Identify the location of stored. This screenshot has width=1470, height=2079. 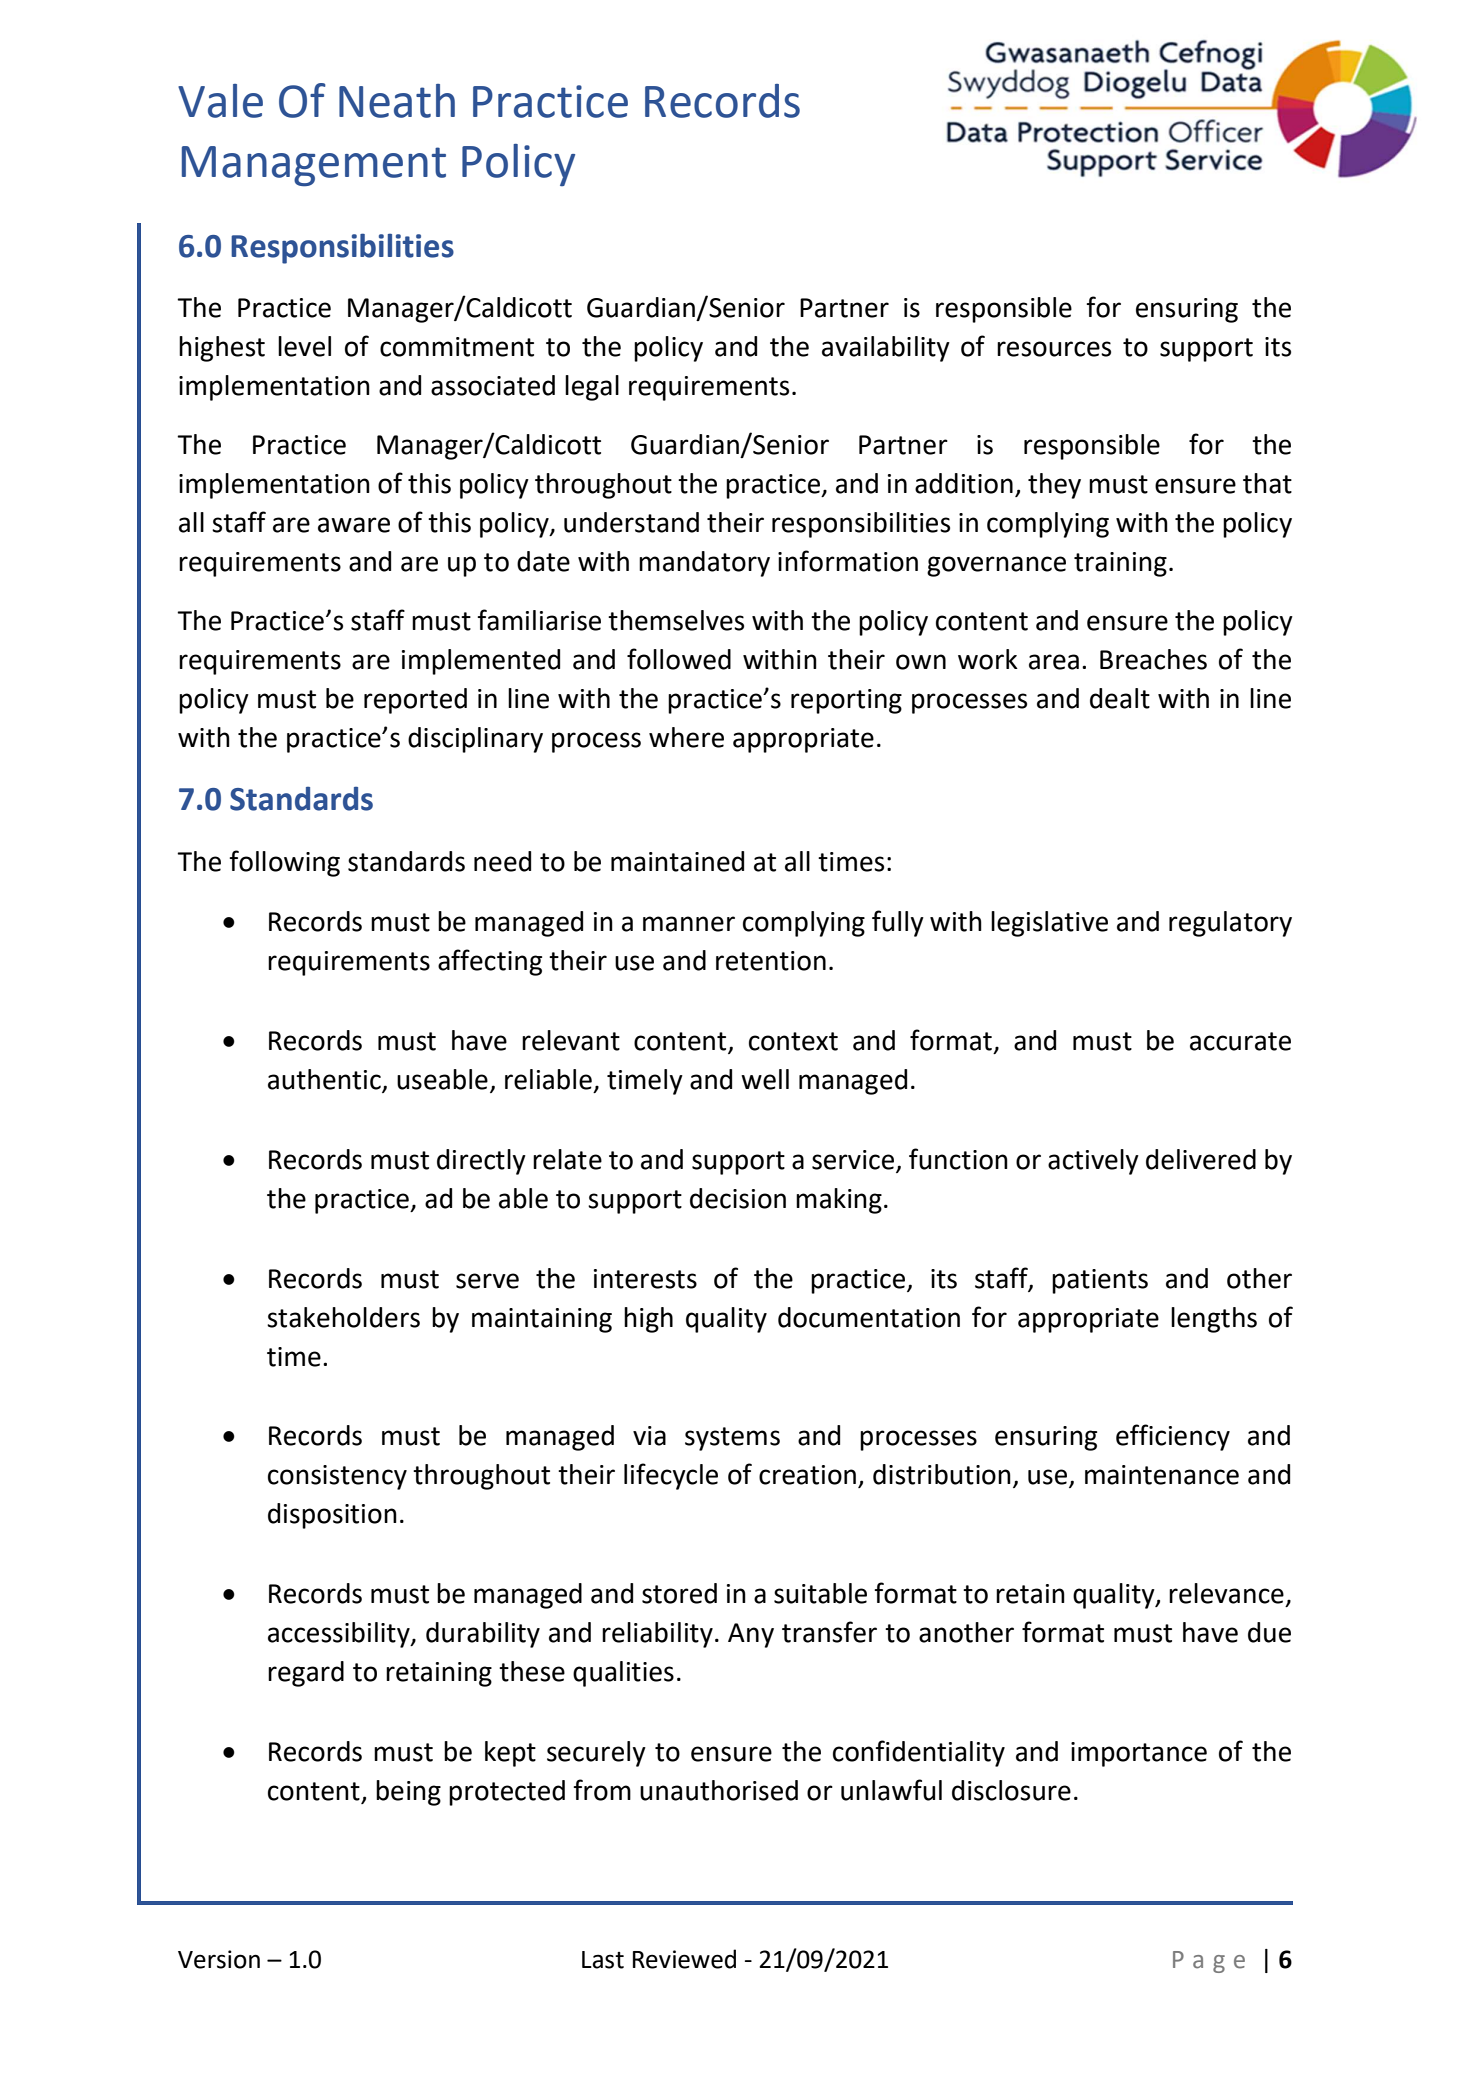
(679, 1593).
